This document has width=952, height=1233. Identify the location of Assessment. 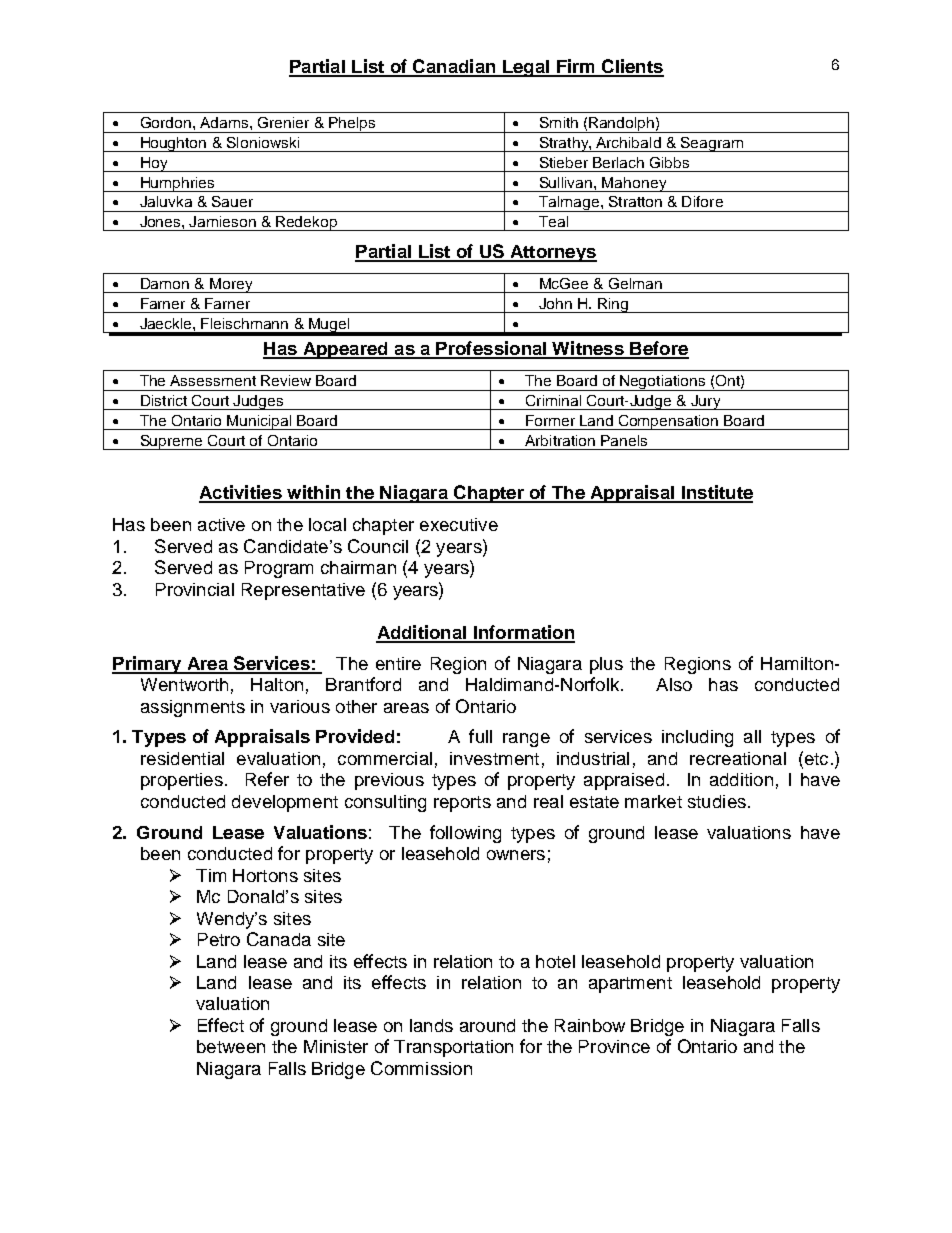
(213, 380).
